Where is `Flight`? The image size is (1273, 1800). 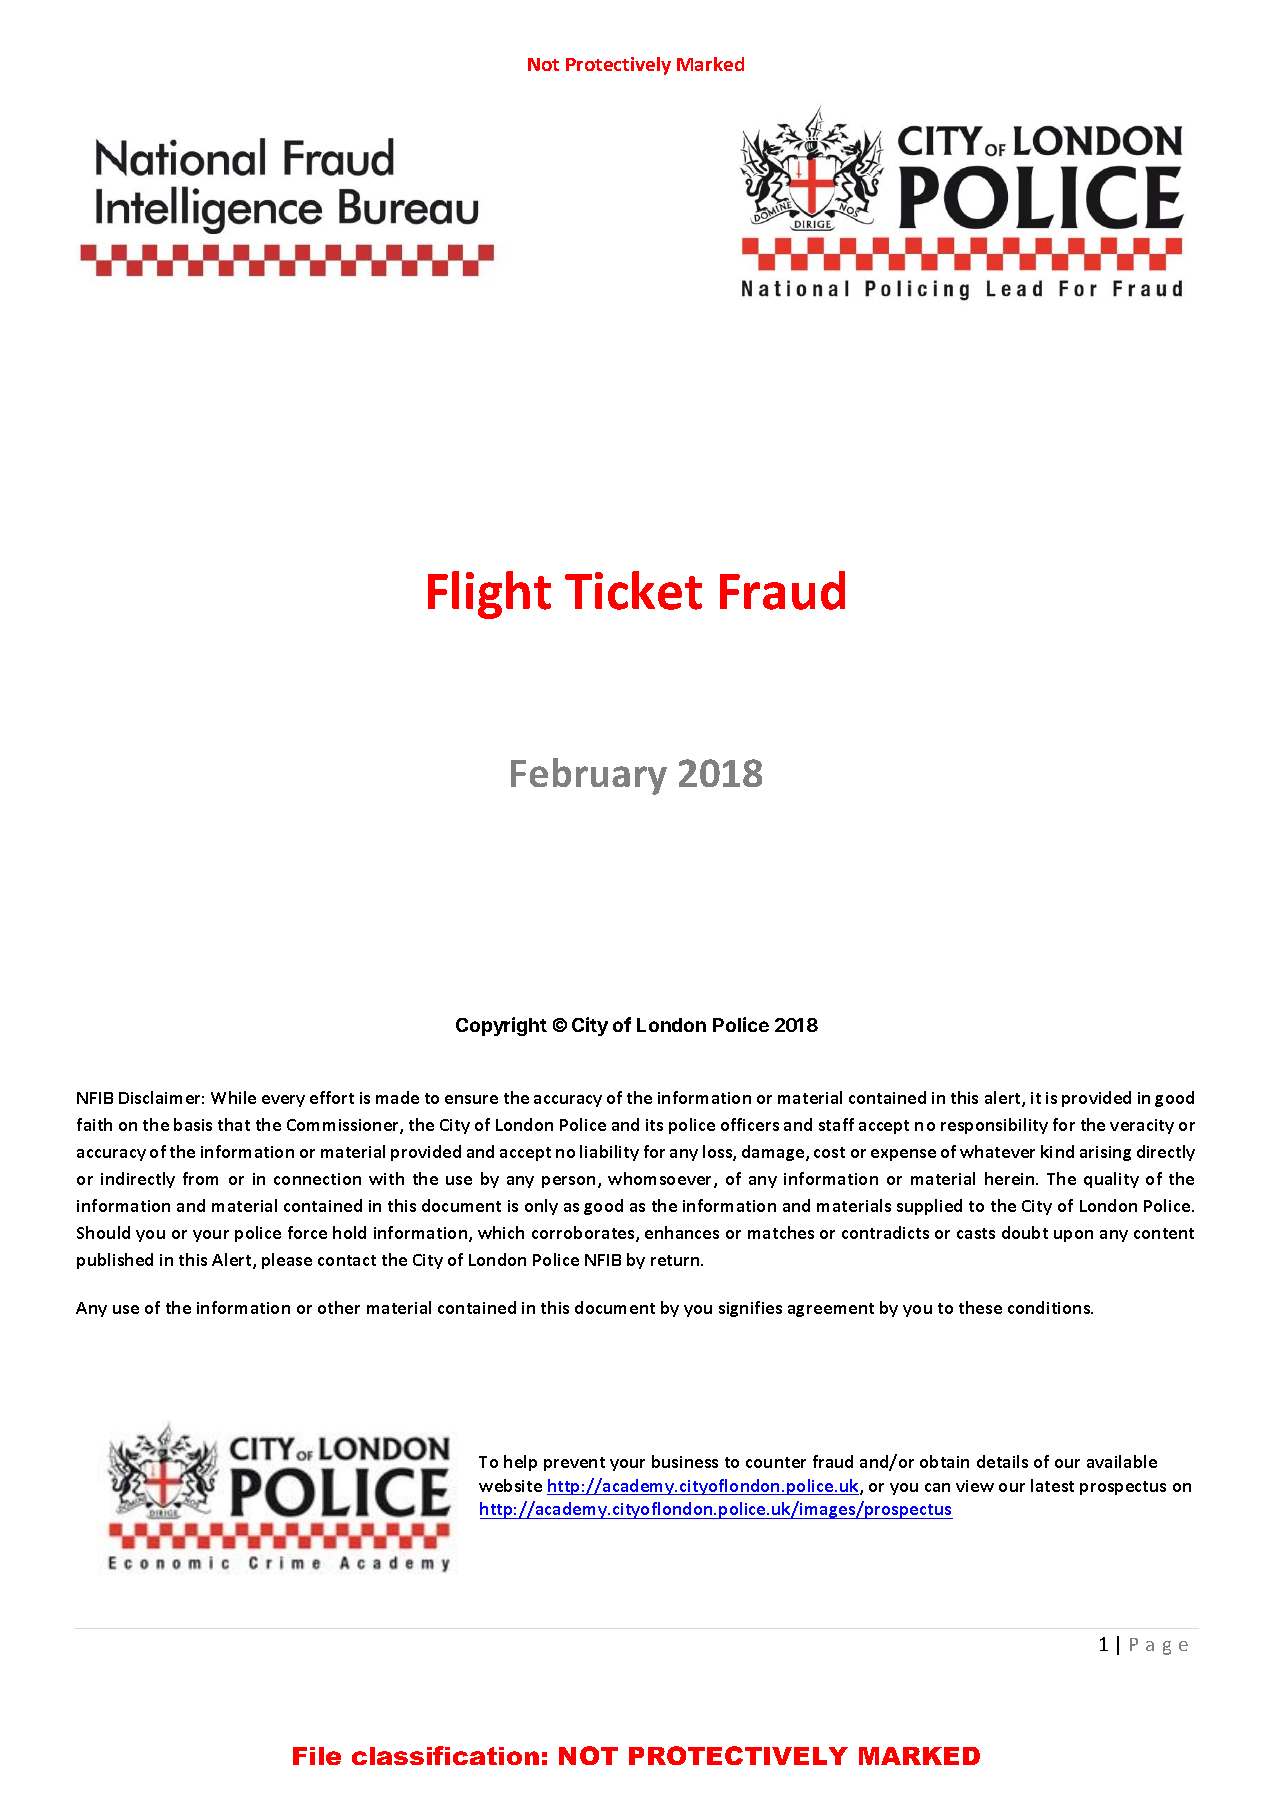 Flight is located at coordinates (489, 595).
